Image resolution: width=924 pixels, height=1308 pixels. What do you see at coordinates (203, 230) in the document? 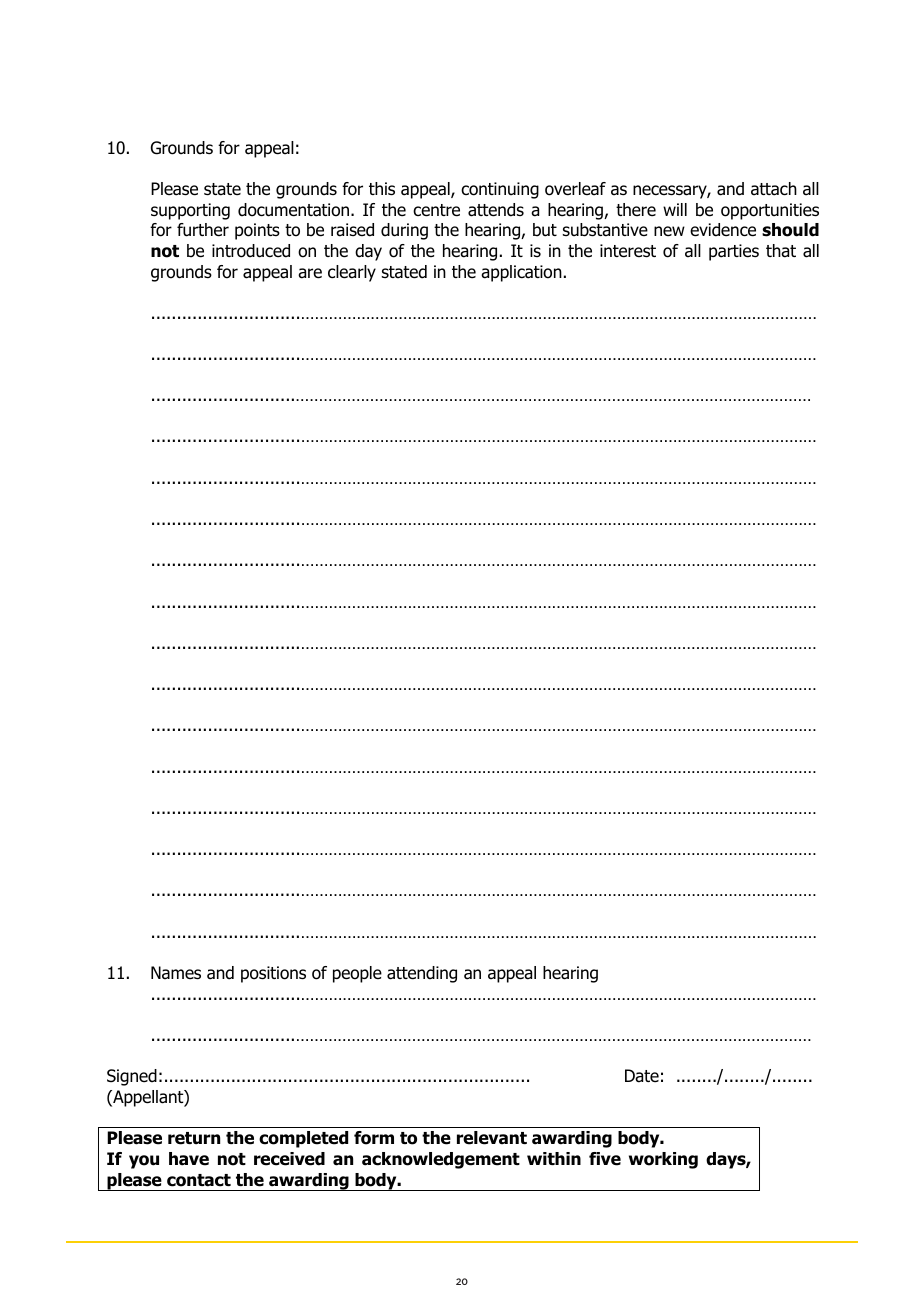
I see `further` at bounding box center [203, 230].
